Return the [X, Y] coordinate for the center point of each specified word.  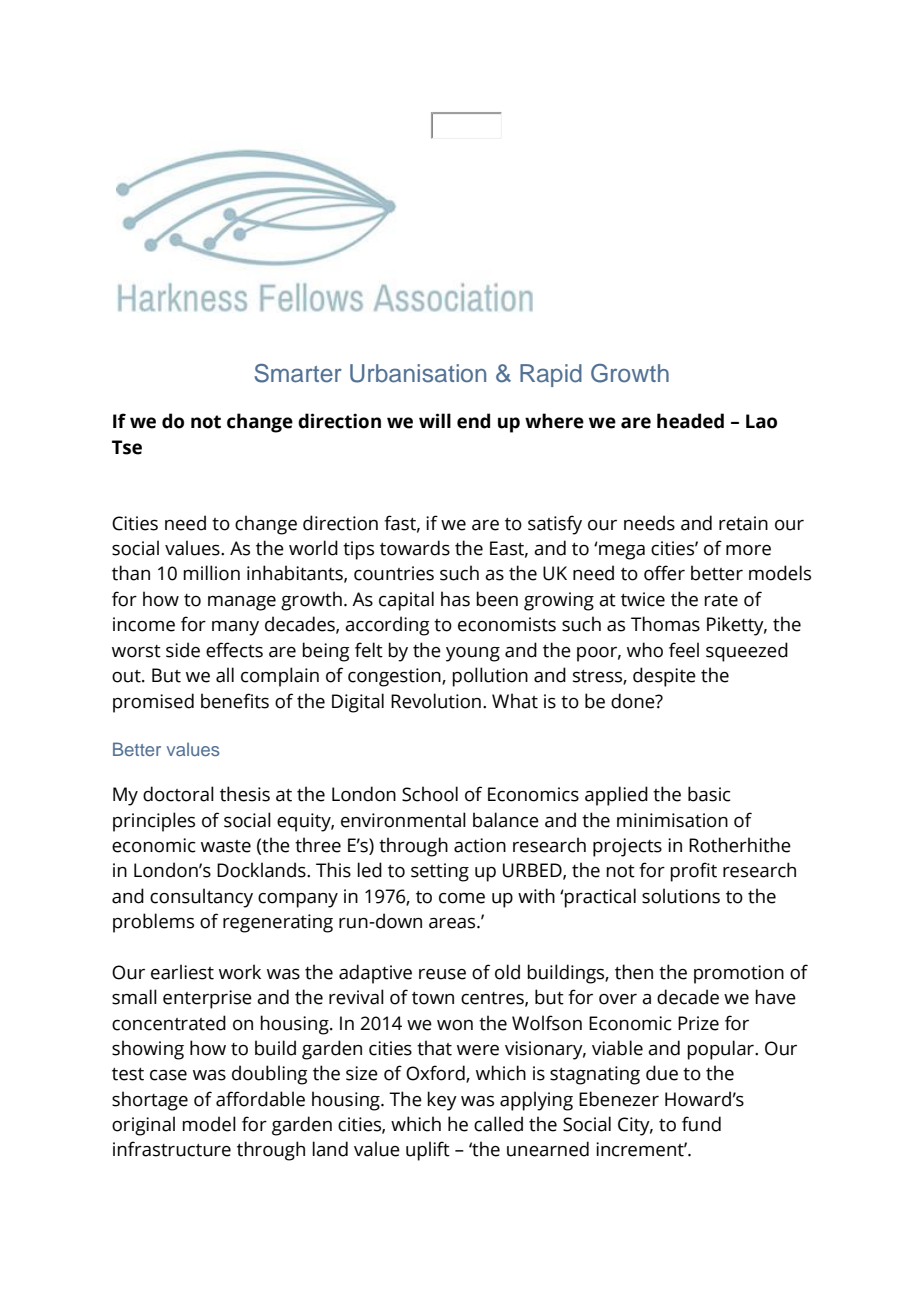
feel [684, 650]
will [435, 420]
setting [440, 872]
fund [701, 1124]
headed [690, 421]
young [473, 654]
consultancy [201, 898]
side [183, 650]
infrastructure [172, 1149]
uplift [428, 1151]
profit [693, 872]
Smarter [298, 373]
